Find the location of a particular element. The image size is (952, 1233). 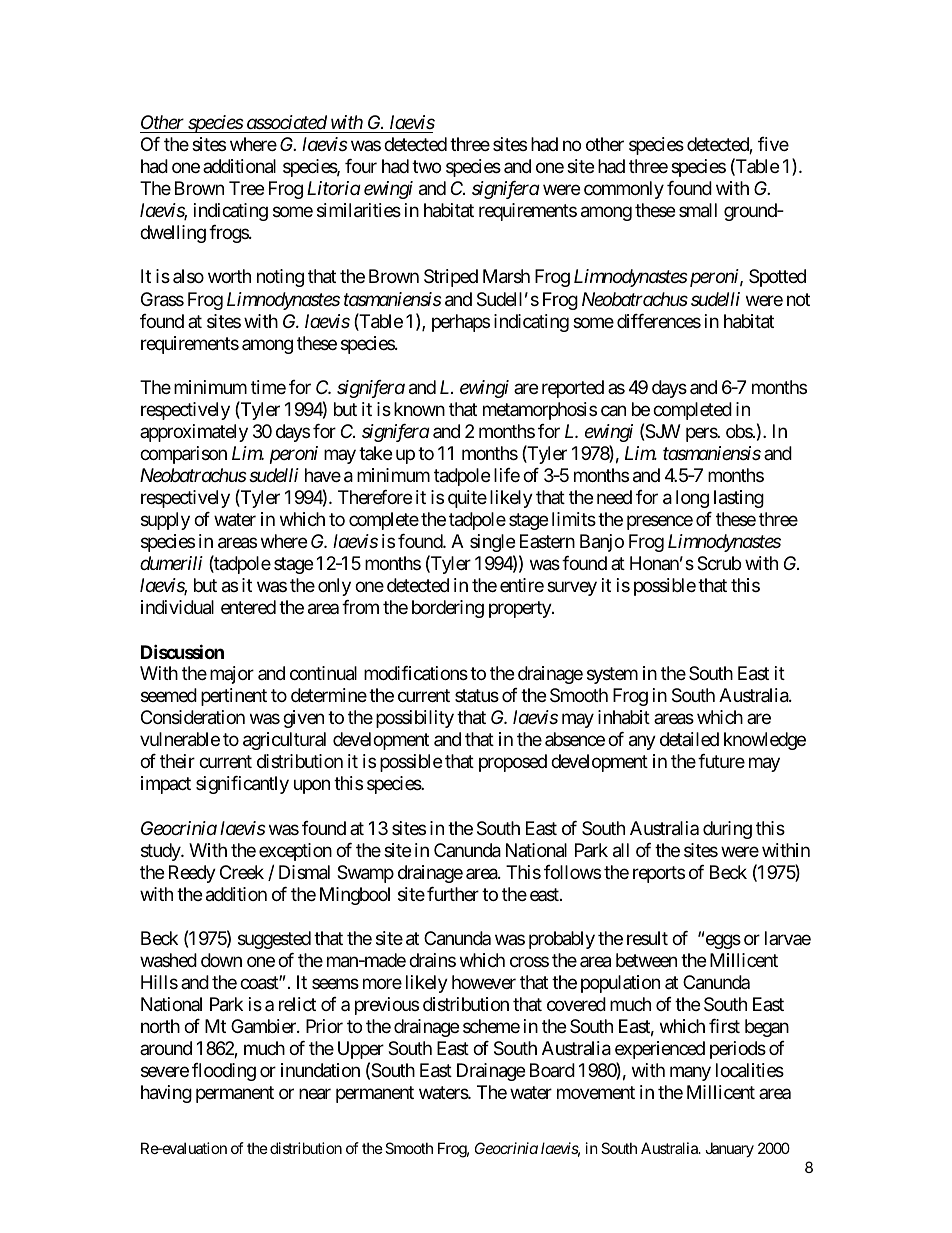

during is located at coordinates (727, 830).
